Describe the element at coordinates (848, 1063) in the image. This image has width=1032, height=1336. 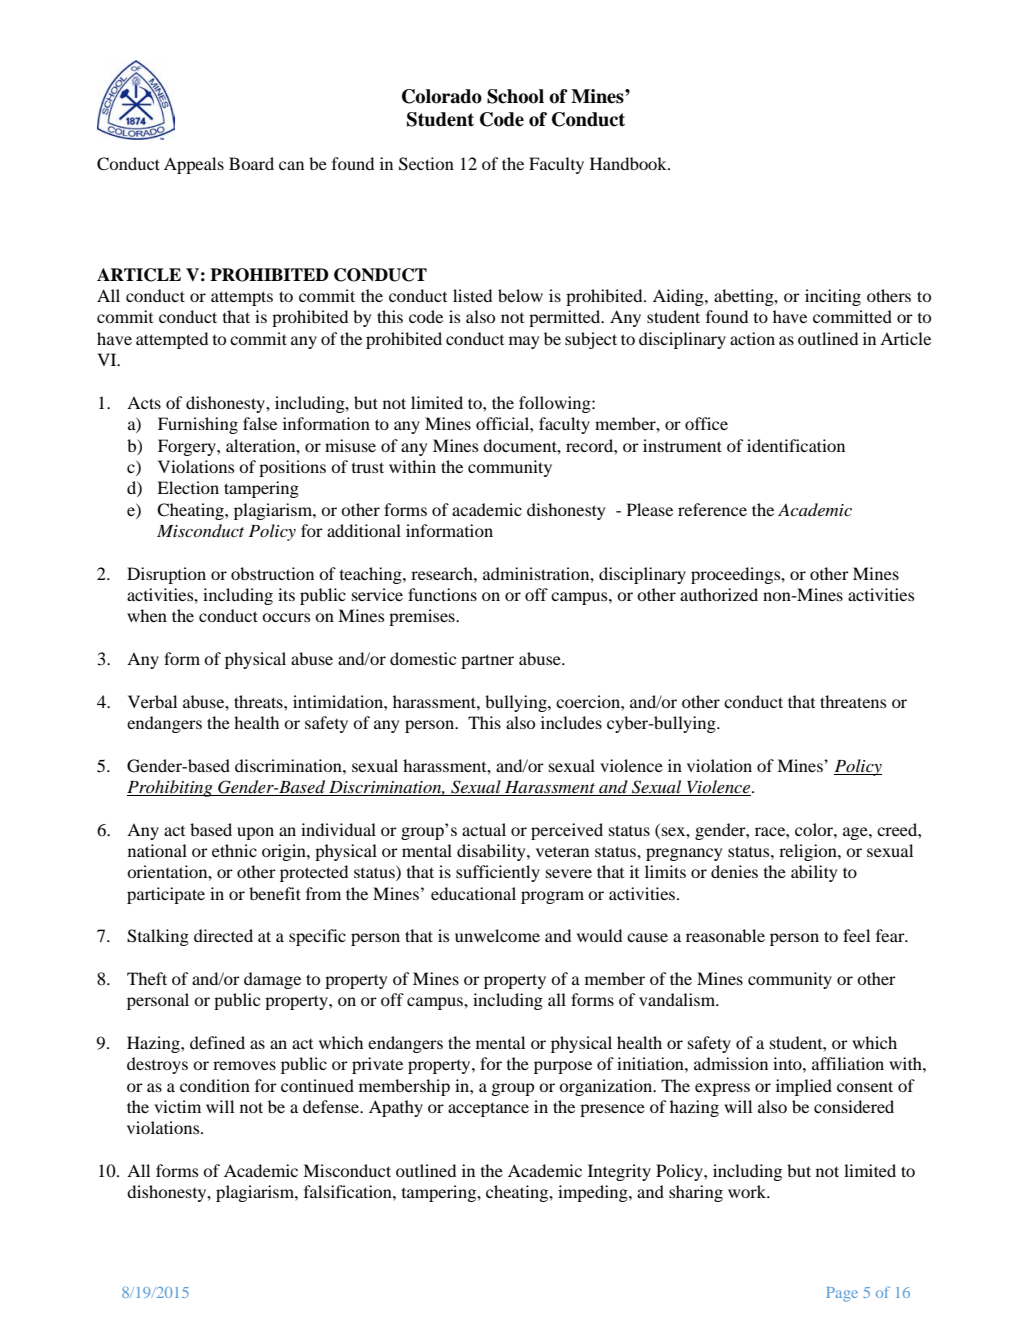
I see `affiliation` at that location.
